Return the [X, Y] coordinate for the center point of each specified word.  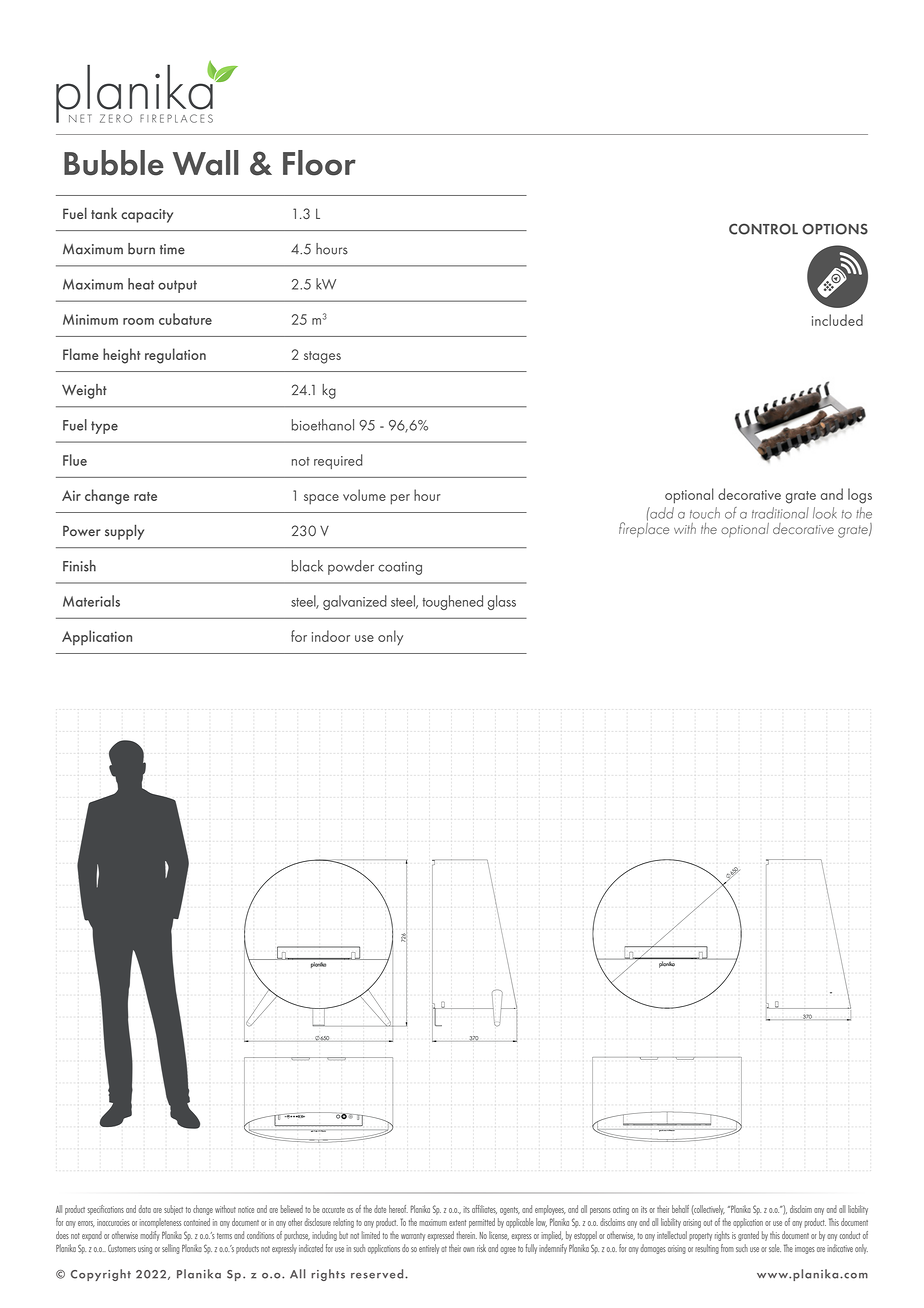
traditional [780, 513]
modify [150, 1236]
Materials [91, 601]
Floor [319, 163]
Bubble [114, 163]
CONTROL [763, 229]
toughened [452, 602]
